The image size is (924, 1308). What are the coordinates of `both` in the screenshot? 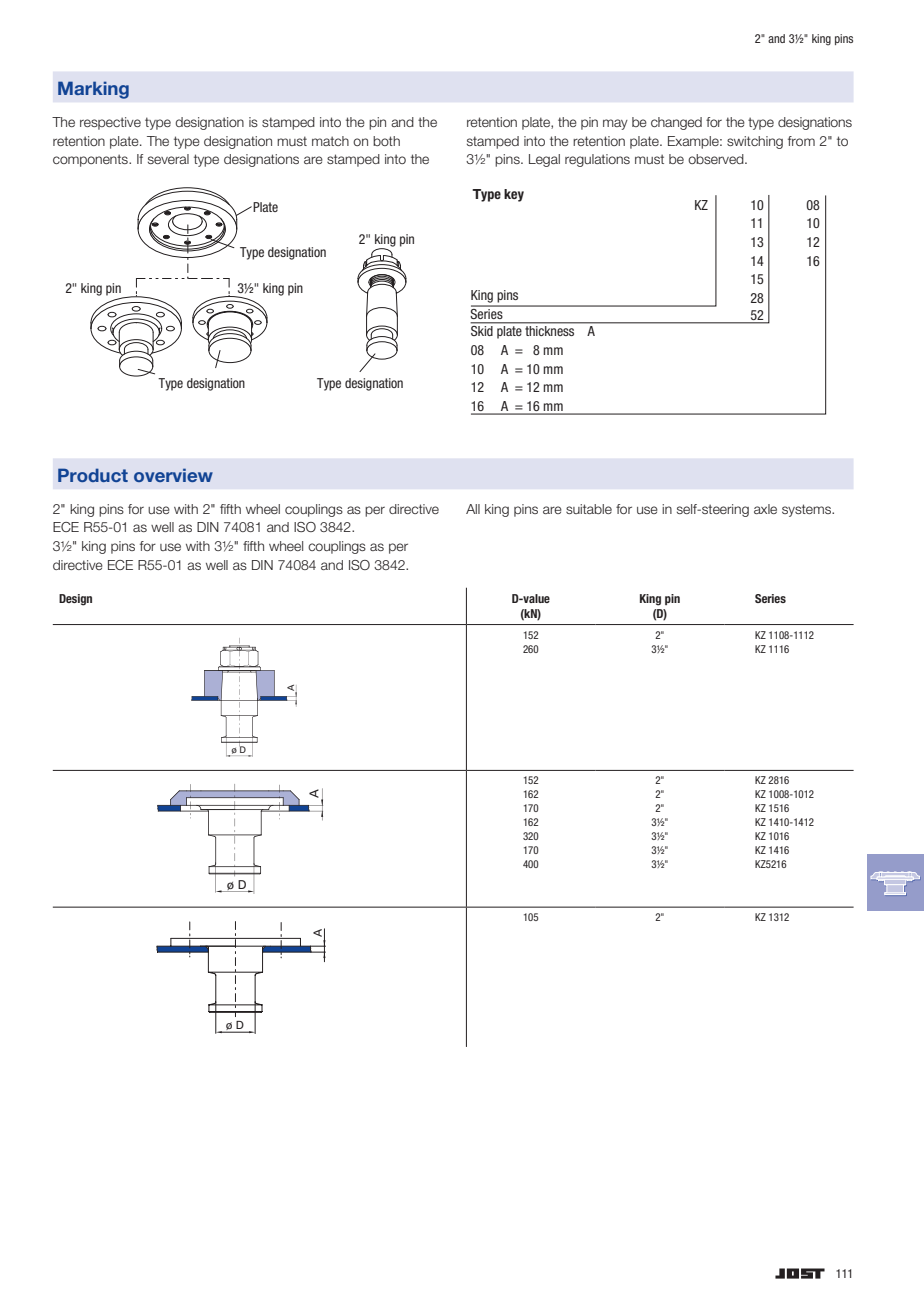 It's located at (386, 141).
